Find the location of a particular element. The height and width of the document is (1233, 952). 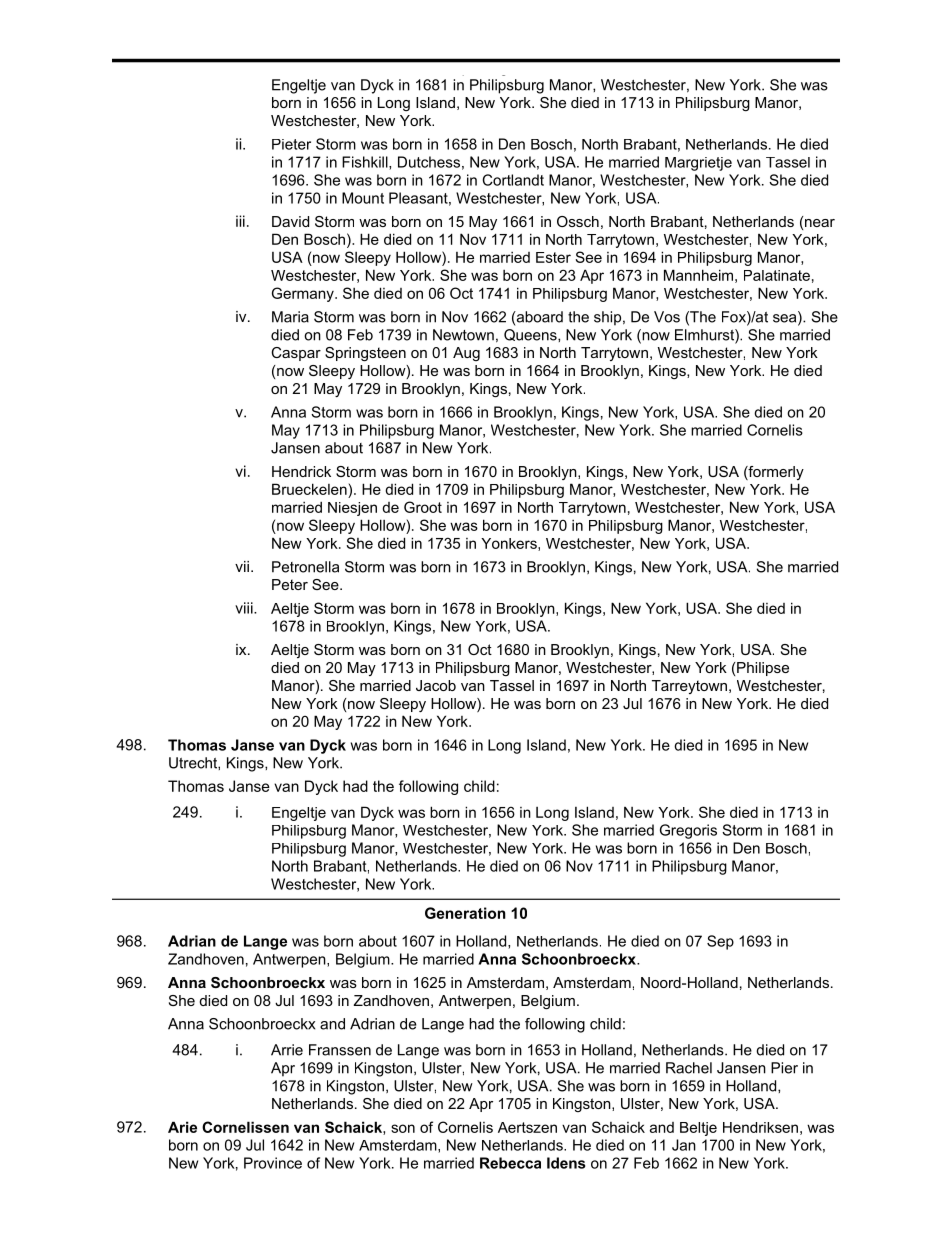

Peter is located at coordinates (290, 584).
